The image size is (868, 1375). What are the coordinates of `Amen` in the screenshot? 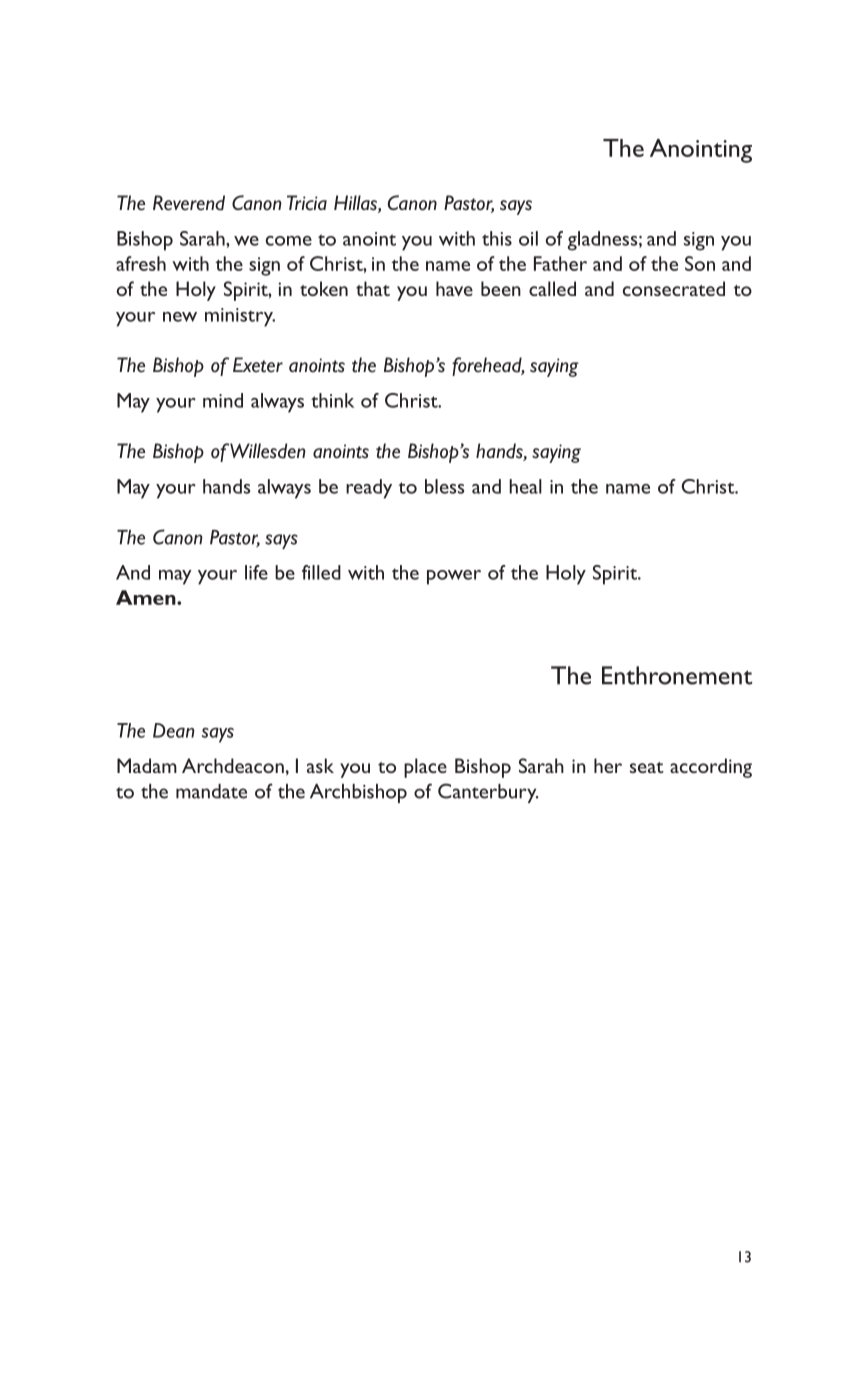 It's located at (147, 597).
